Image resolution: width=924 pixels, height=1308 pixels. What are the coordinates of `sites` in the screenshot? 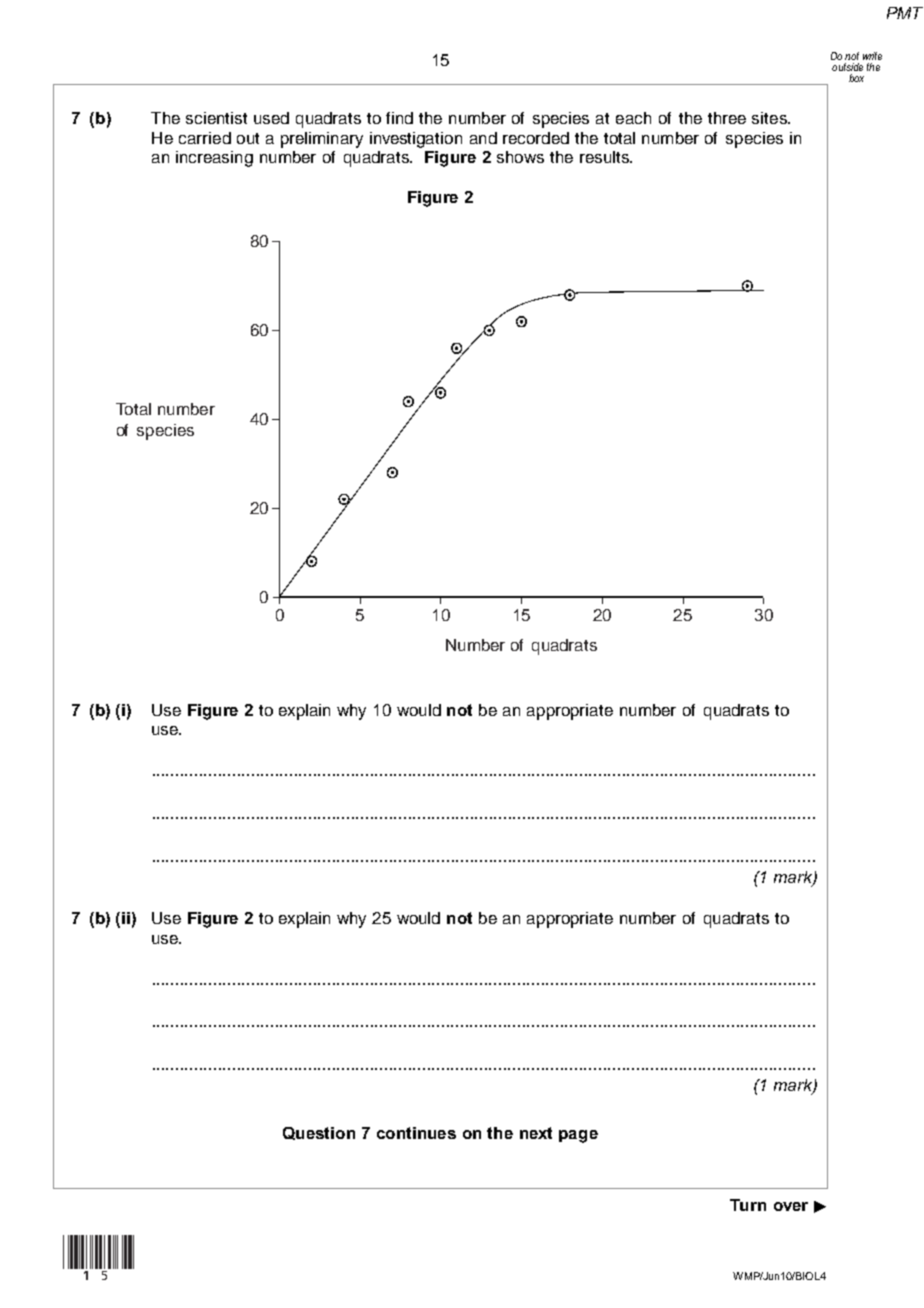 It's located at (770, 118).
